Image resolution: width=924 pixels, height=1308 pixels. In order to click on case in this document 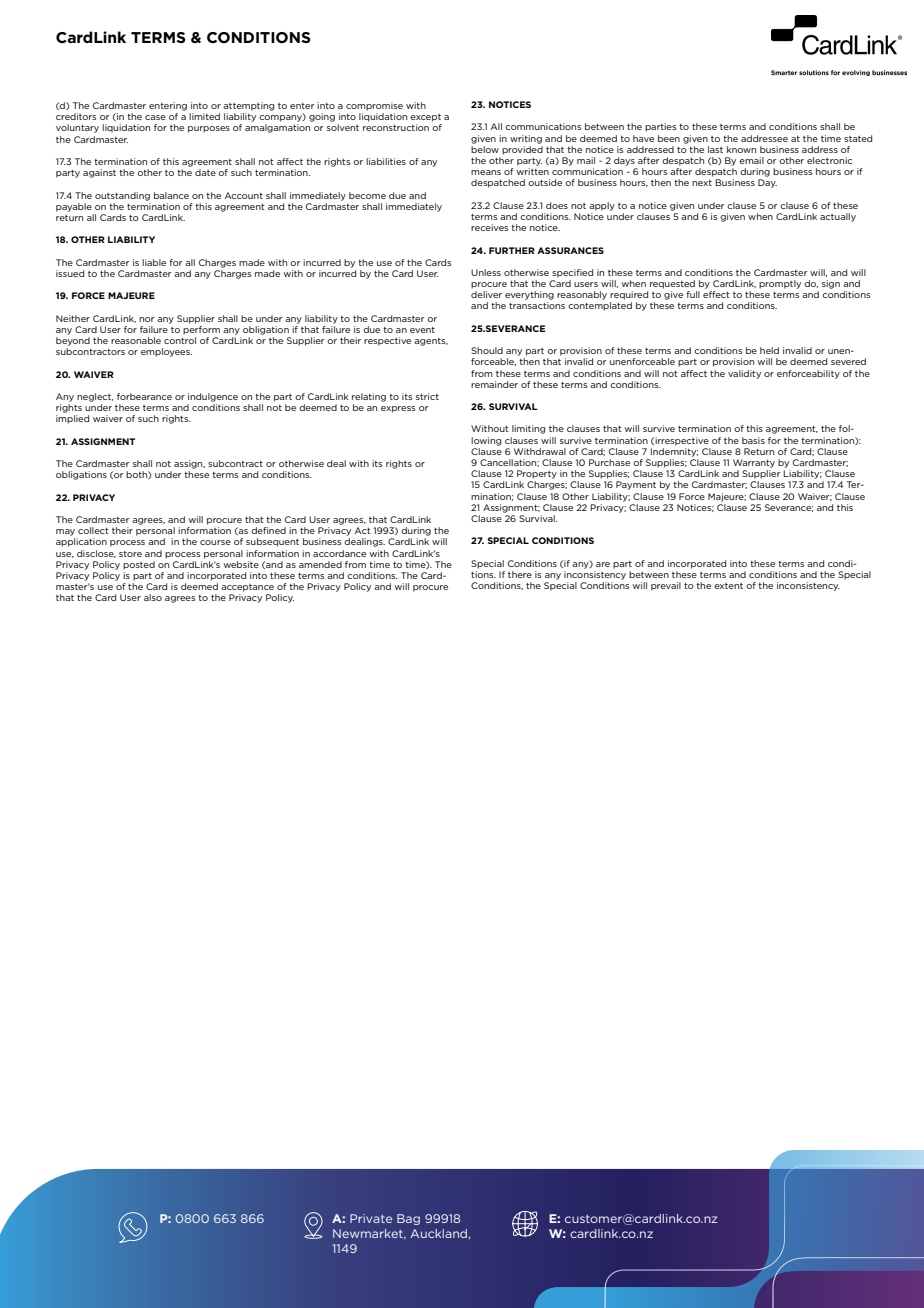, I will do `click(155, 117)`.
